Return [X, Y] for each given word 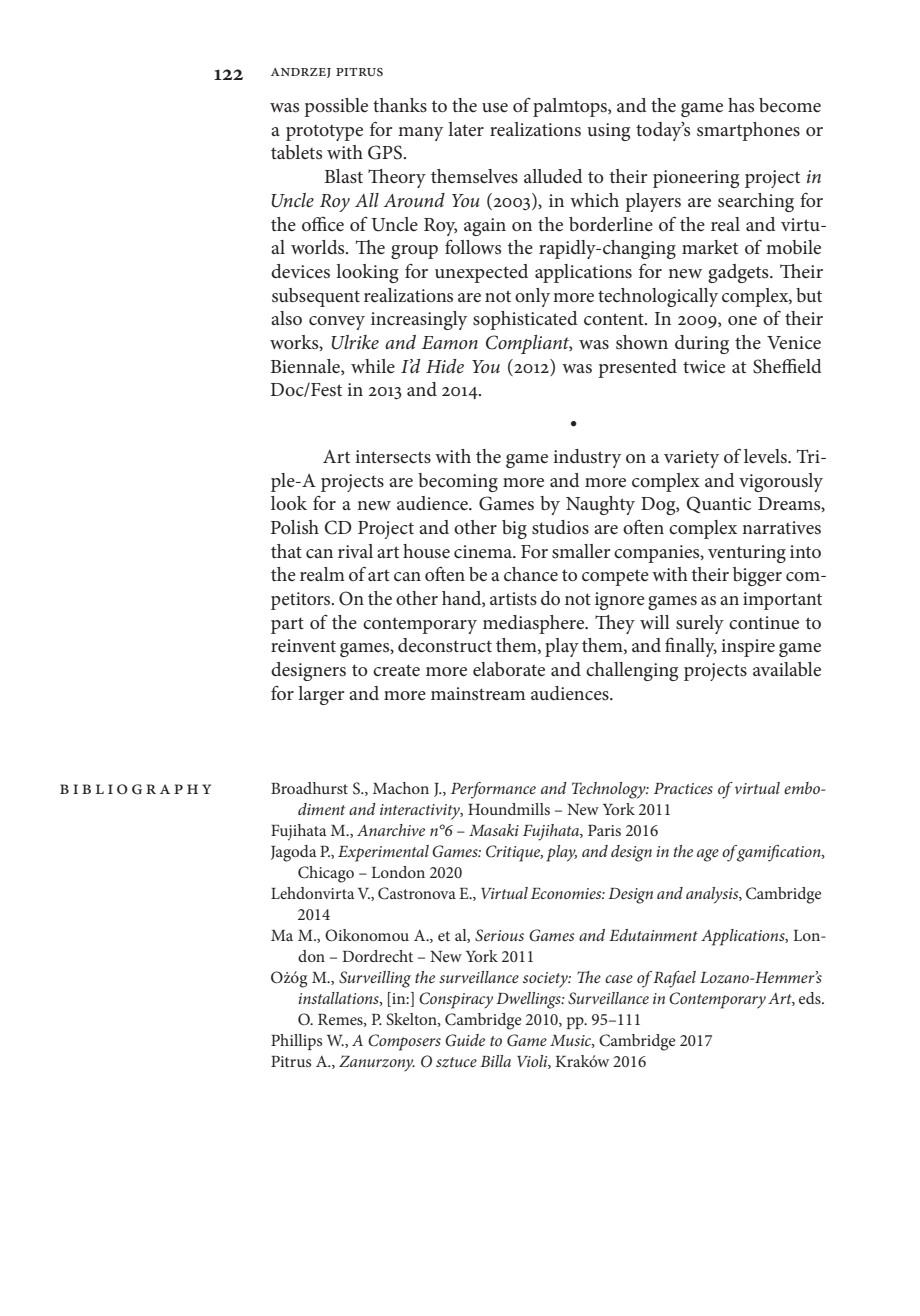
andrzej [301, 73]
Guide [465, 1040]
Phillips [296, 1042]
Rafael [674, 979]
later [466, 129]
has [741, 105]
